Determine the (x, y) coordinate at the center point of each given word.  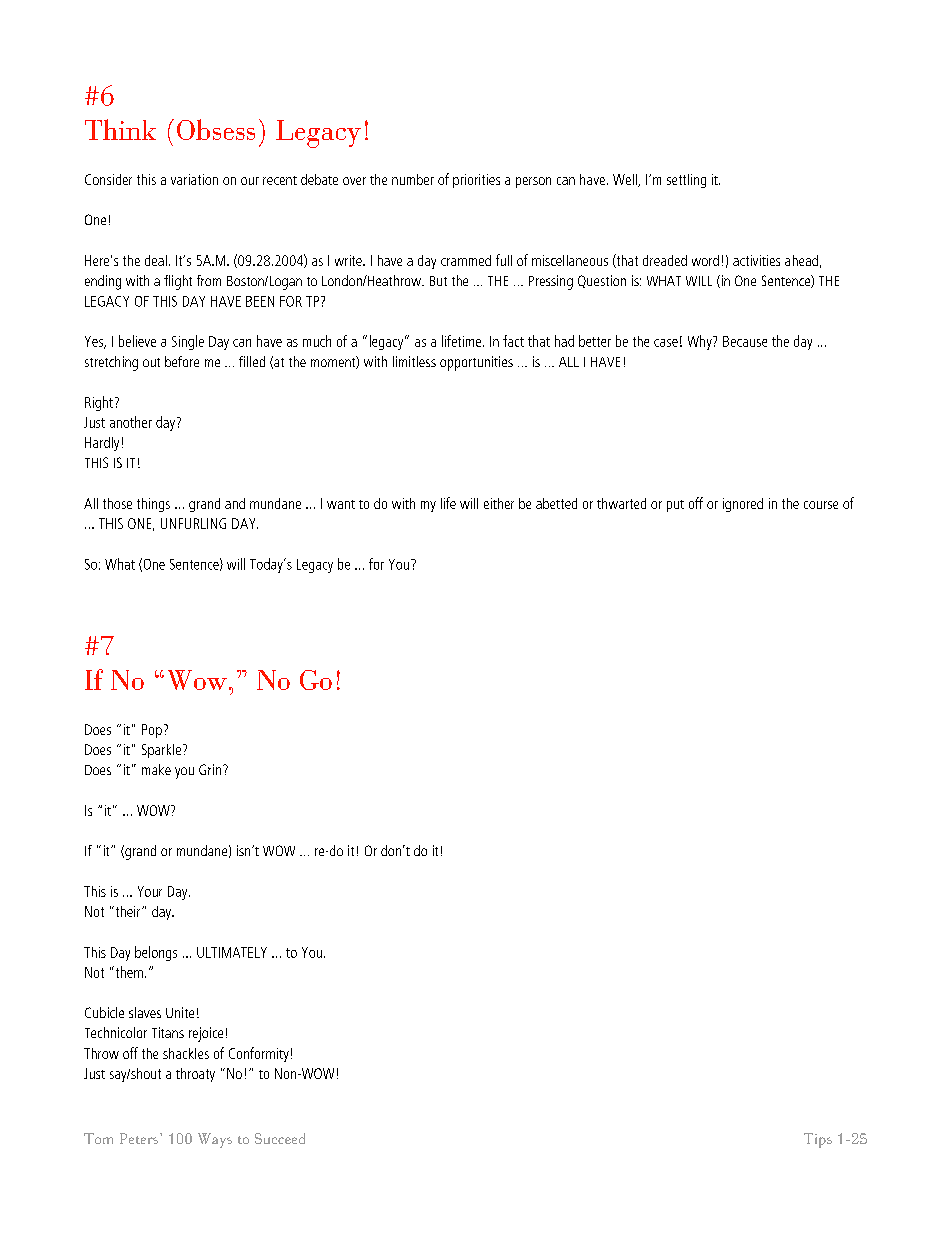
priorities (476, 181)
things (153, 505)
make (156, 769)
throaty (195, 1075)
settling (686, 181)
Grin (210, 769)
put (675, 506)
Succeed (280, 1138)
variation (194, 179)
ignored (743, 505)
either (499, 503)
